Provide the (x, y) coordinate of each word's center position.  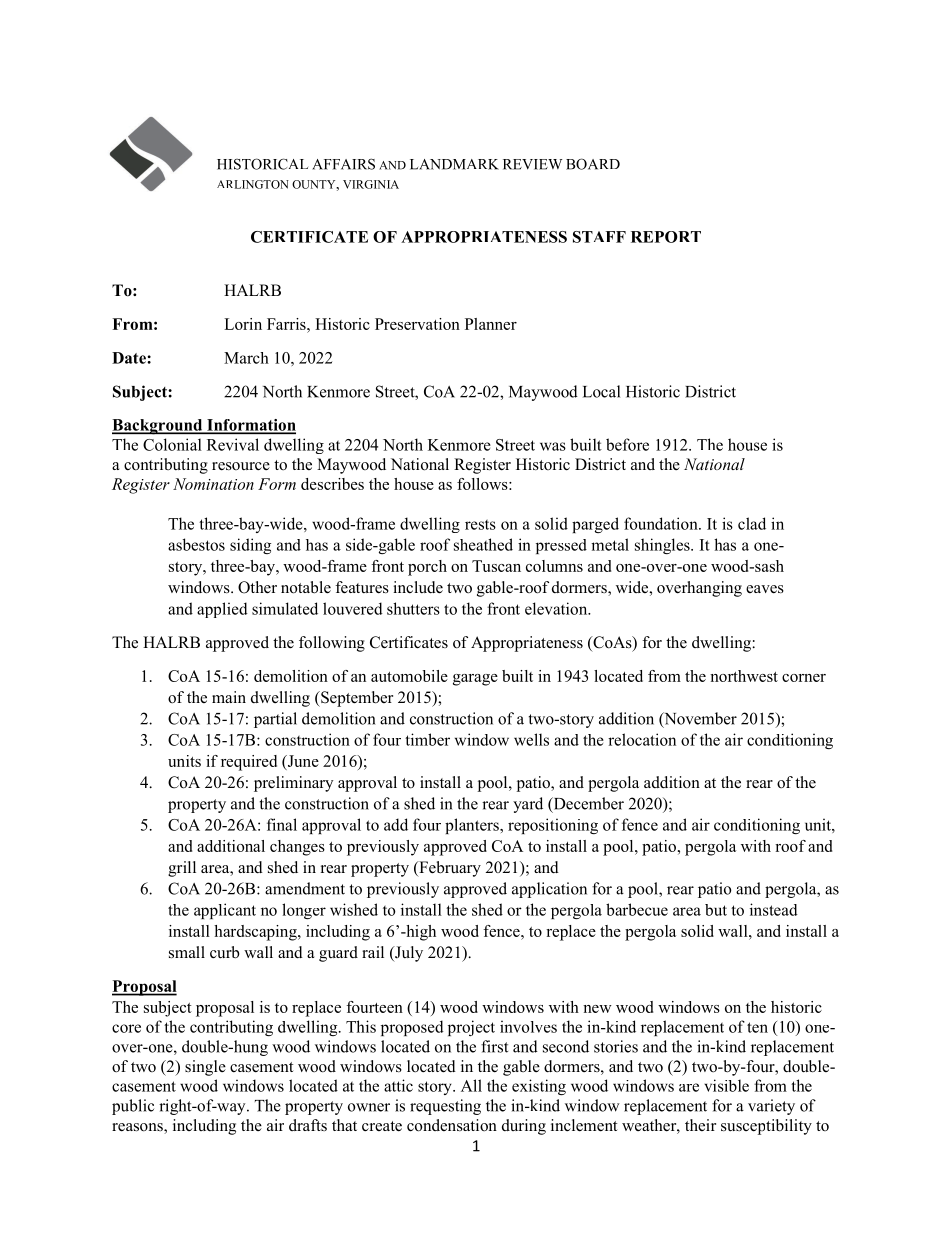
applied (222, 610)
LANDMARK (454, 164)
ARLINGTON (253, 184)
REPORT (666, 237)
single (205, 1068)
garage (475, 680)
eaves (765, 589)
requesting (445, 1107)
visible (726, 1085)
